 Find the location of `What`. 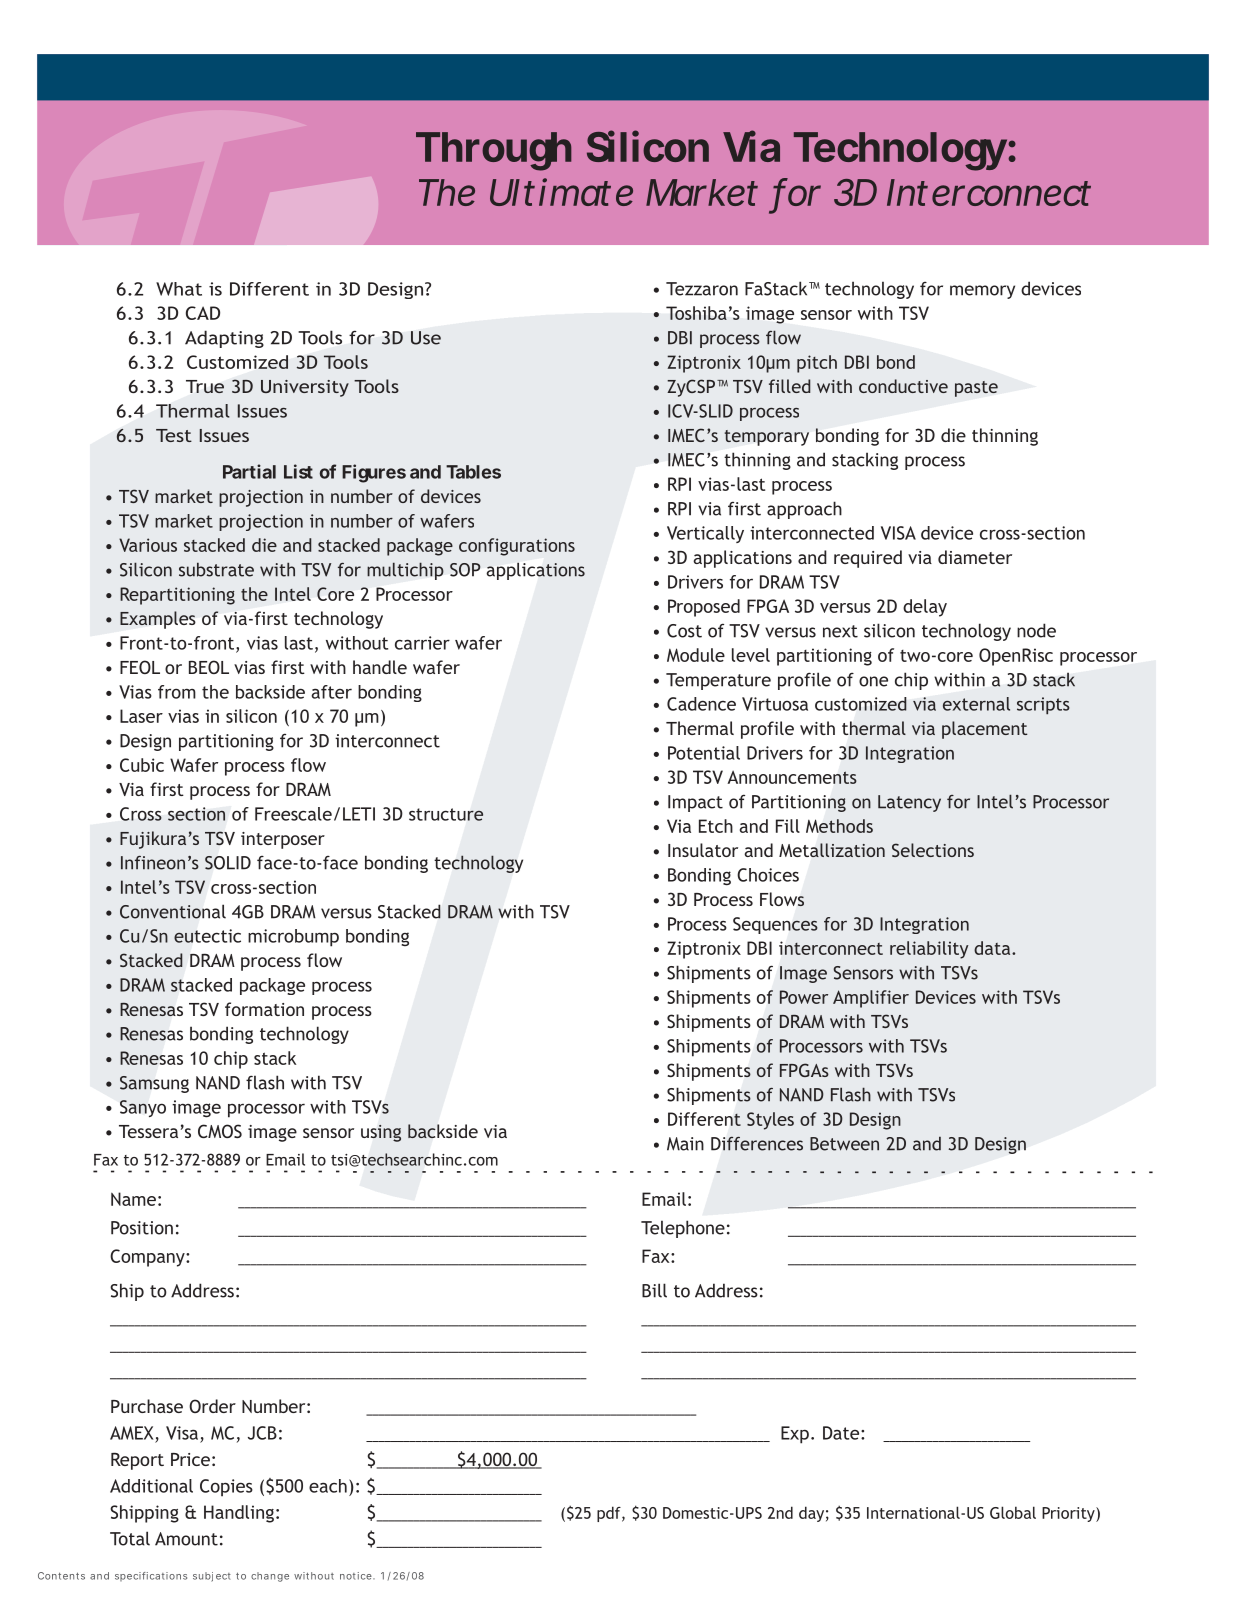

What is located at coordinates (179, 289).
